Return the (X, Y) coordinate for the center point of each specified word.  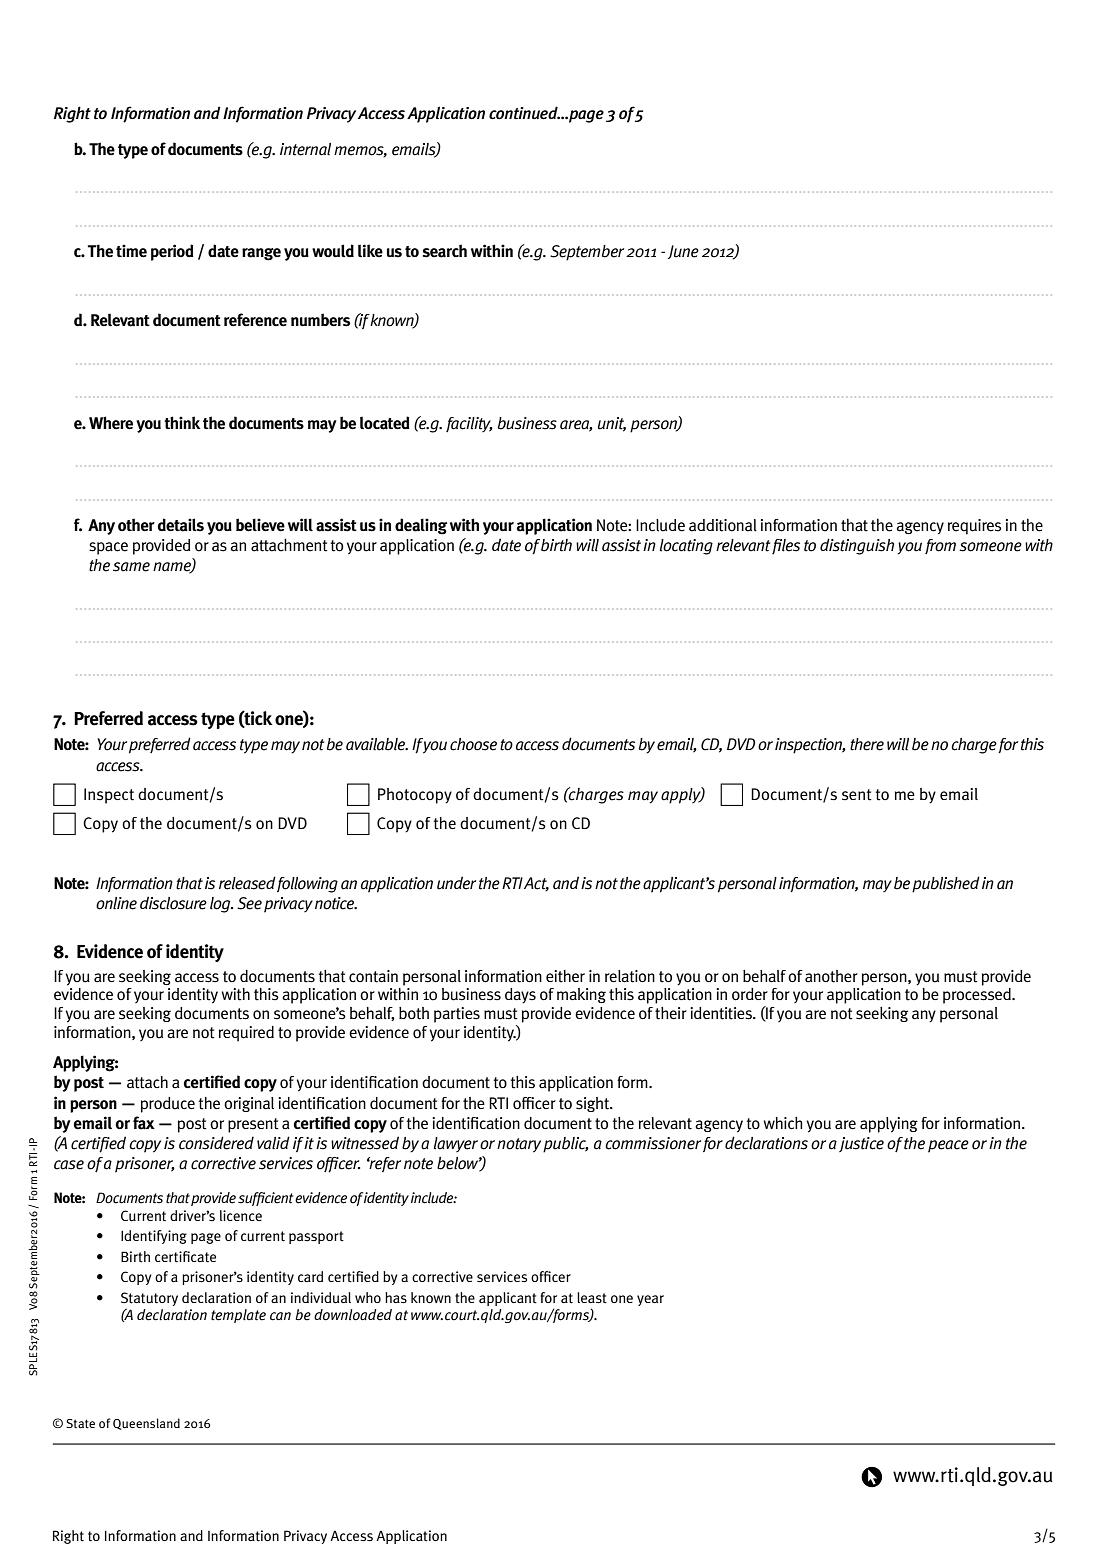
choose (473, 744)
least (592, 1298)
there (867, 744)
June (683, 252)
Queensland (146, 1424)
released (247, 883)
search (444, 251)
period (172, 252)
